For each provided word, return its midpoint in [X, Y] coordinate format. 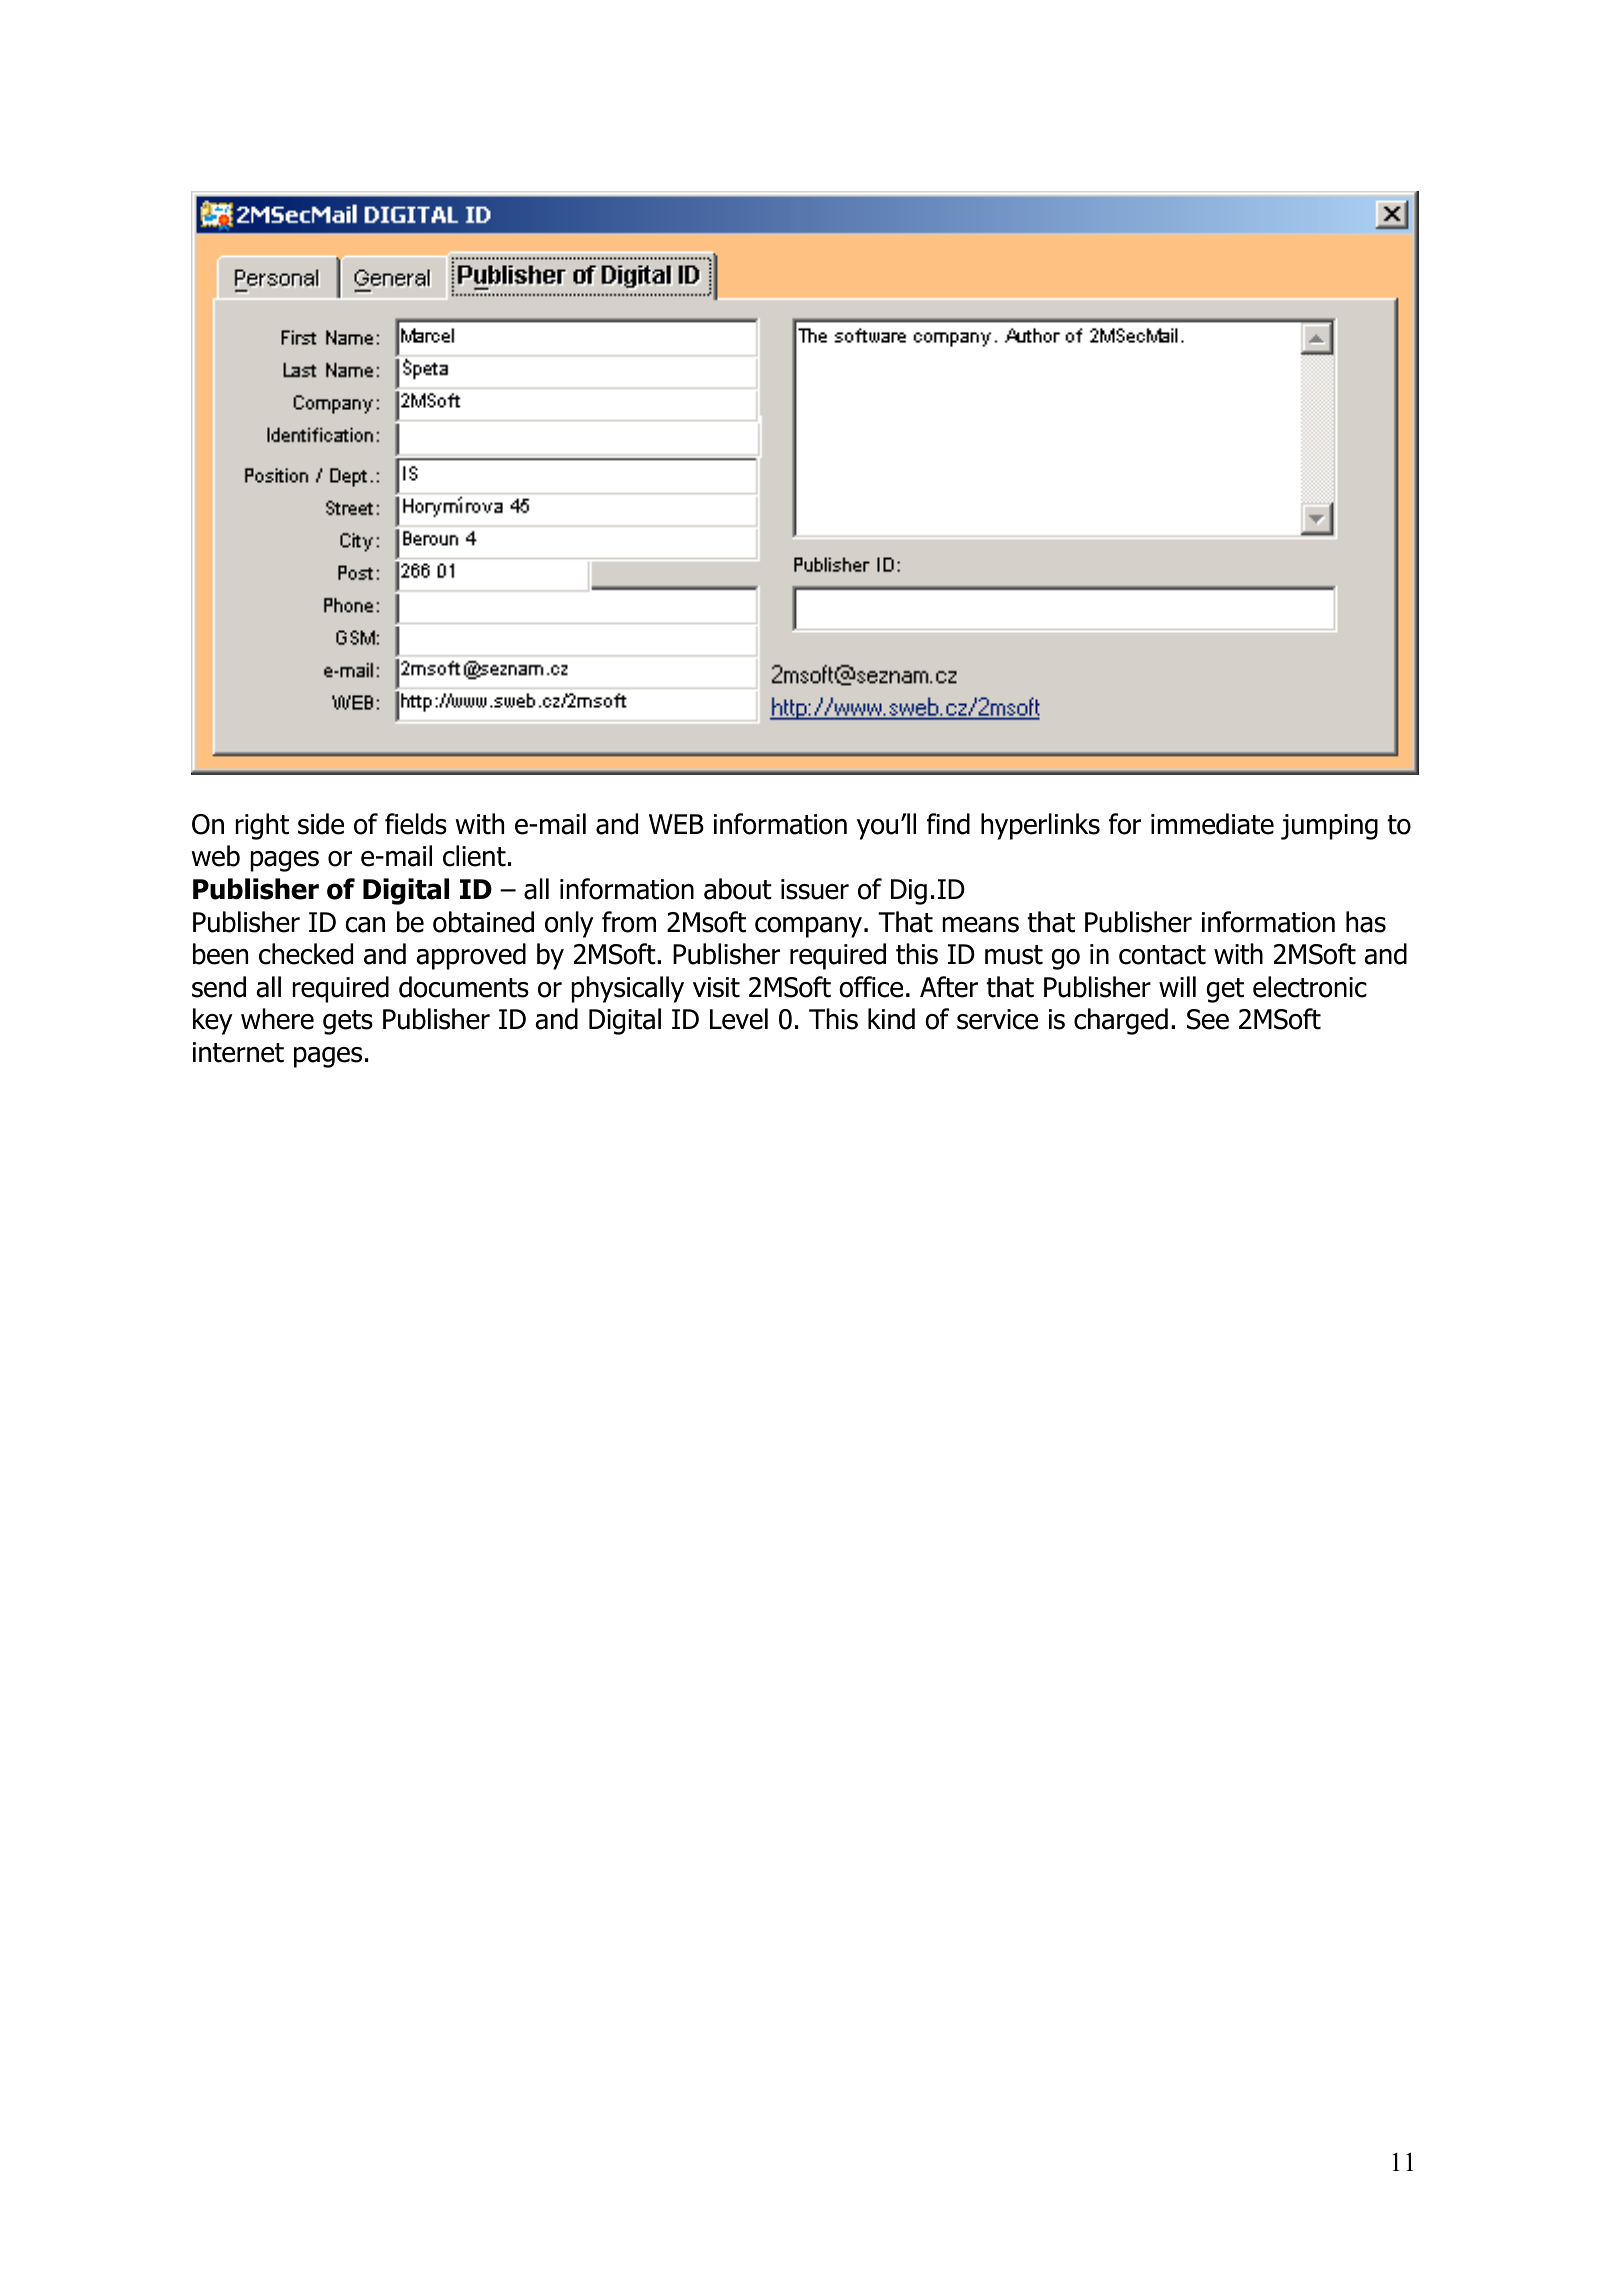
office [871, 987]
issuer [815, 889]
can [365, 925]
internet [238, 1052]
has [1366, 922]
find [948, 824]
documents [464, 987]
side [321, 824]
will [1177, 986]
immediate [1212, 824]
